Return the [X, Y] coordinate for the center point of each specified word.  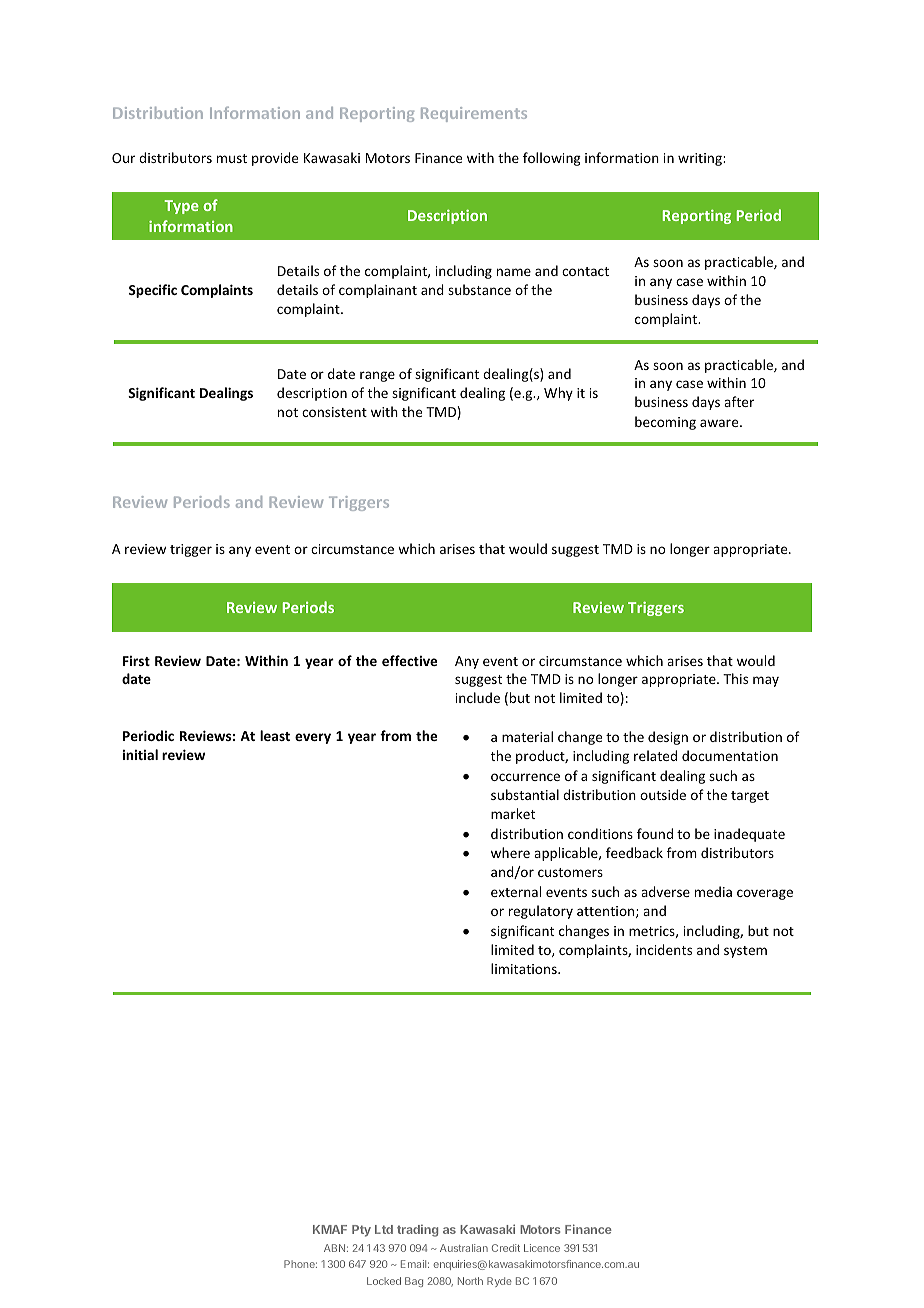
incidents [664, 949]
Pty [361, 1231]
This [735, 678]
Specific [153, 291]
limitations [525, 968]
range [377, 376]
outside [663, 794]
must [232, 158]
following [552, 159]
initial [140, 754]
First [136, 661]
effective [409, 660]
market [513, 813]
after [739, 401]
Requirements [474, 114]
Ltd [384, 1229]
